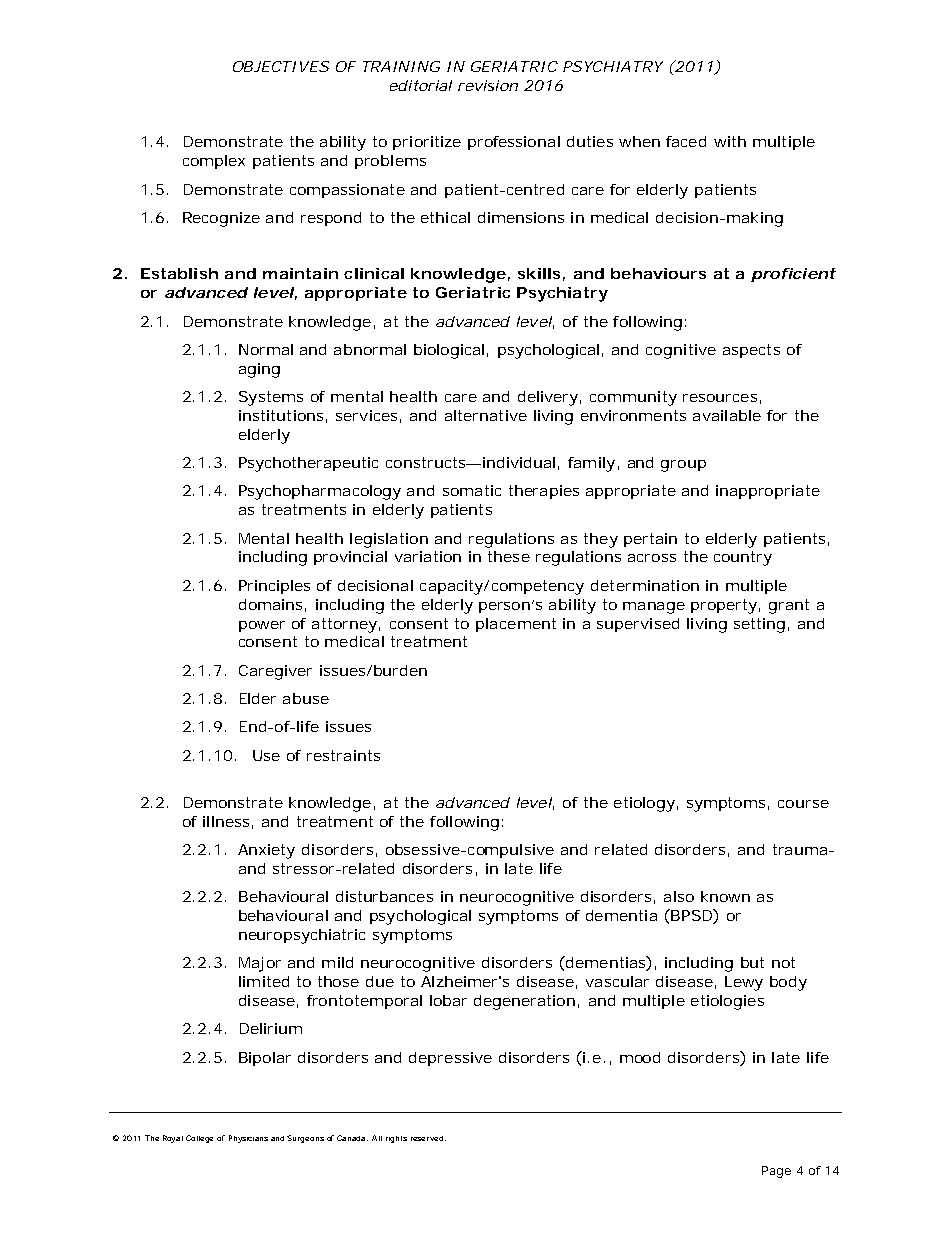 This document has height=1233, width=952. What do you see at coordinates (266, 851) in the document?
I see `Anxiety` at bounding box center [266, 851].
